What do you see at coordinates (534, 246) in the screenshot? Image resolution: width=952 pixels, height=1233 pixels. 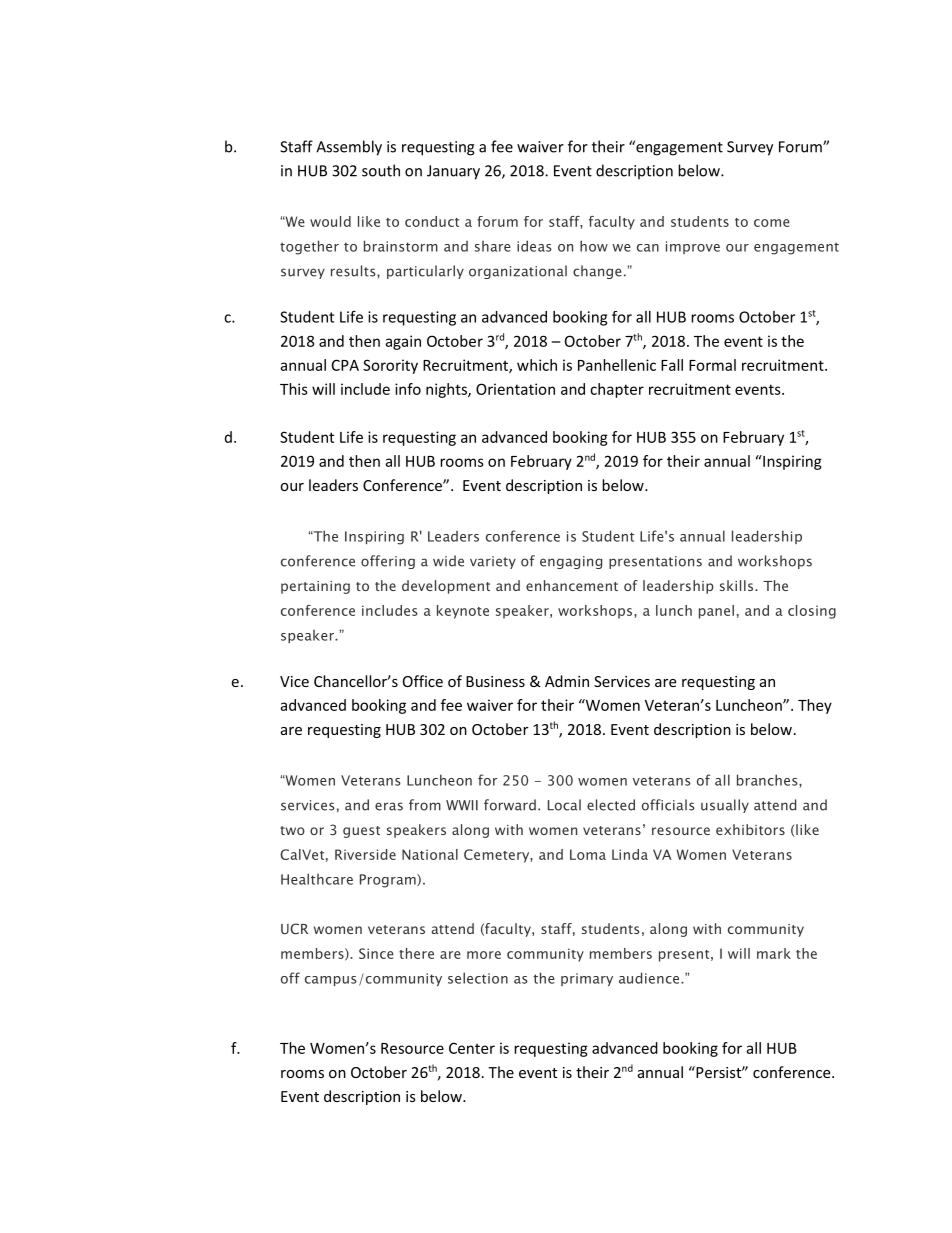 I see `ideas` at bounding box center [534, 246].
